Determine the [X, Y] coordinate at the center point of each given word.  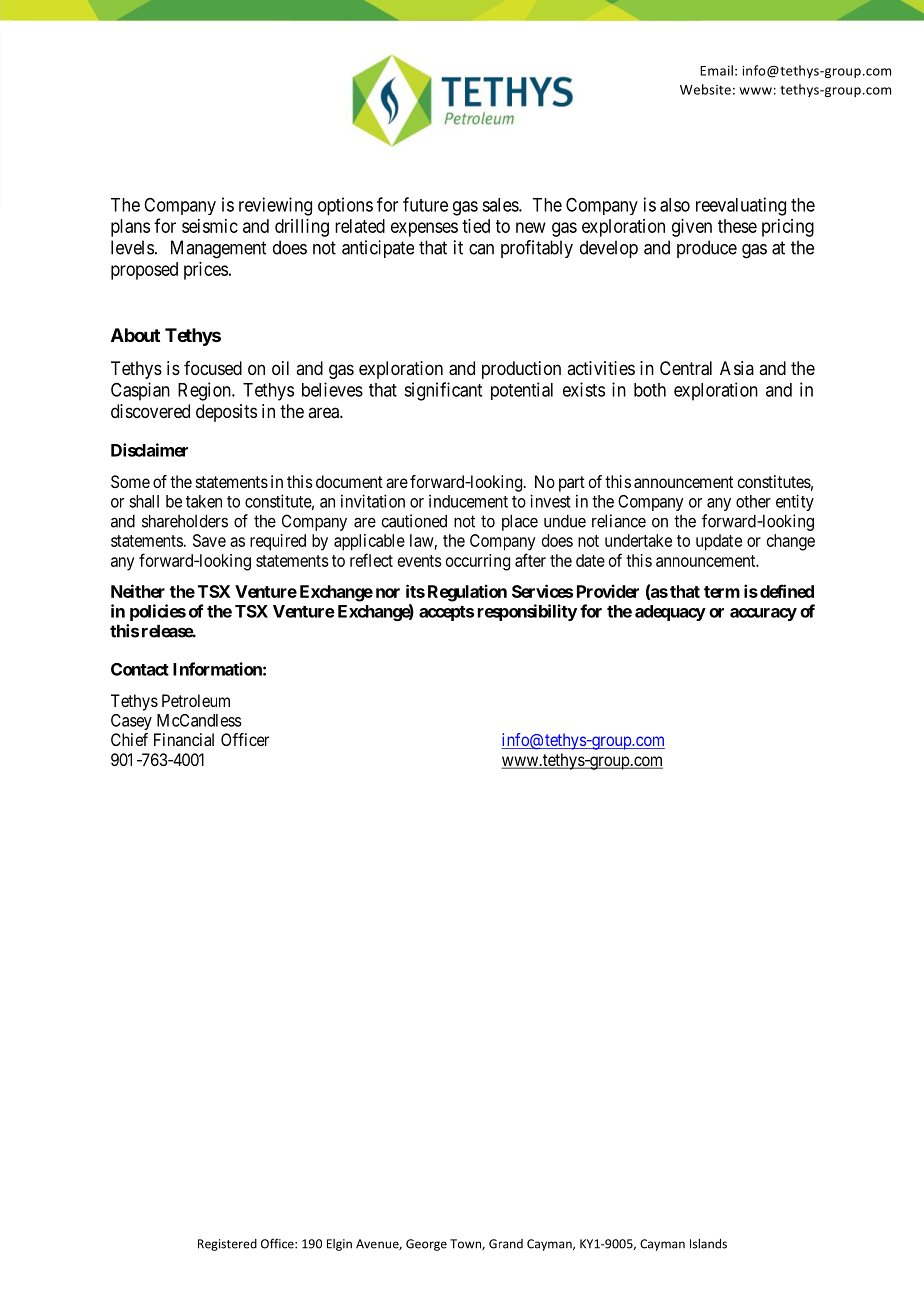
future [425, 204]
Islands [708, 1243]
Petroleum [196, 700]
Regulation [467, 593]
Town [466, 1244]
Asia [737, 368]
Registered [227, 1245]
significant [443, 391]
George [426, 1245]
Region [205, 391]
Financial [184, 739]
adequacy [670, 613]
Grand [506, 1244]
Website [705, 89]
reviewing [275, 206]
